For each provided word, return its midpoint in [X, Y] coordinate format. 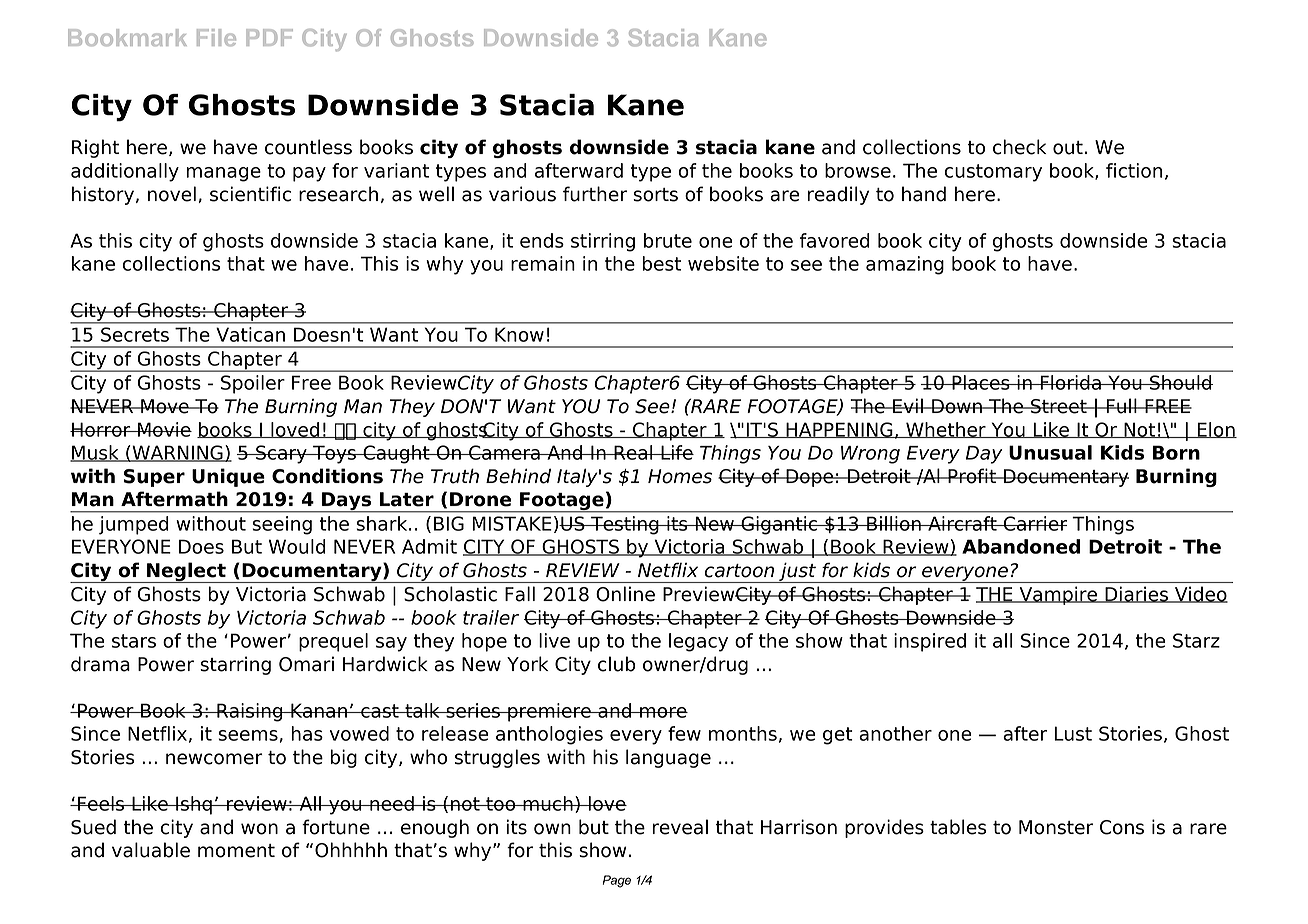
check [1019, 147]
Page [617, 881]
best [661, 263]
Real [633, 452]
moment [236, 851]
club [616, 664]
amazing [905, 265]
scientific [250, 194]
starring [235, 665]
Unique [228, 477]
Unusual [1050, 452]
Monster [1056, 827]
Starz [1196, 640]
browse [858, 170]
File [216, 37]
